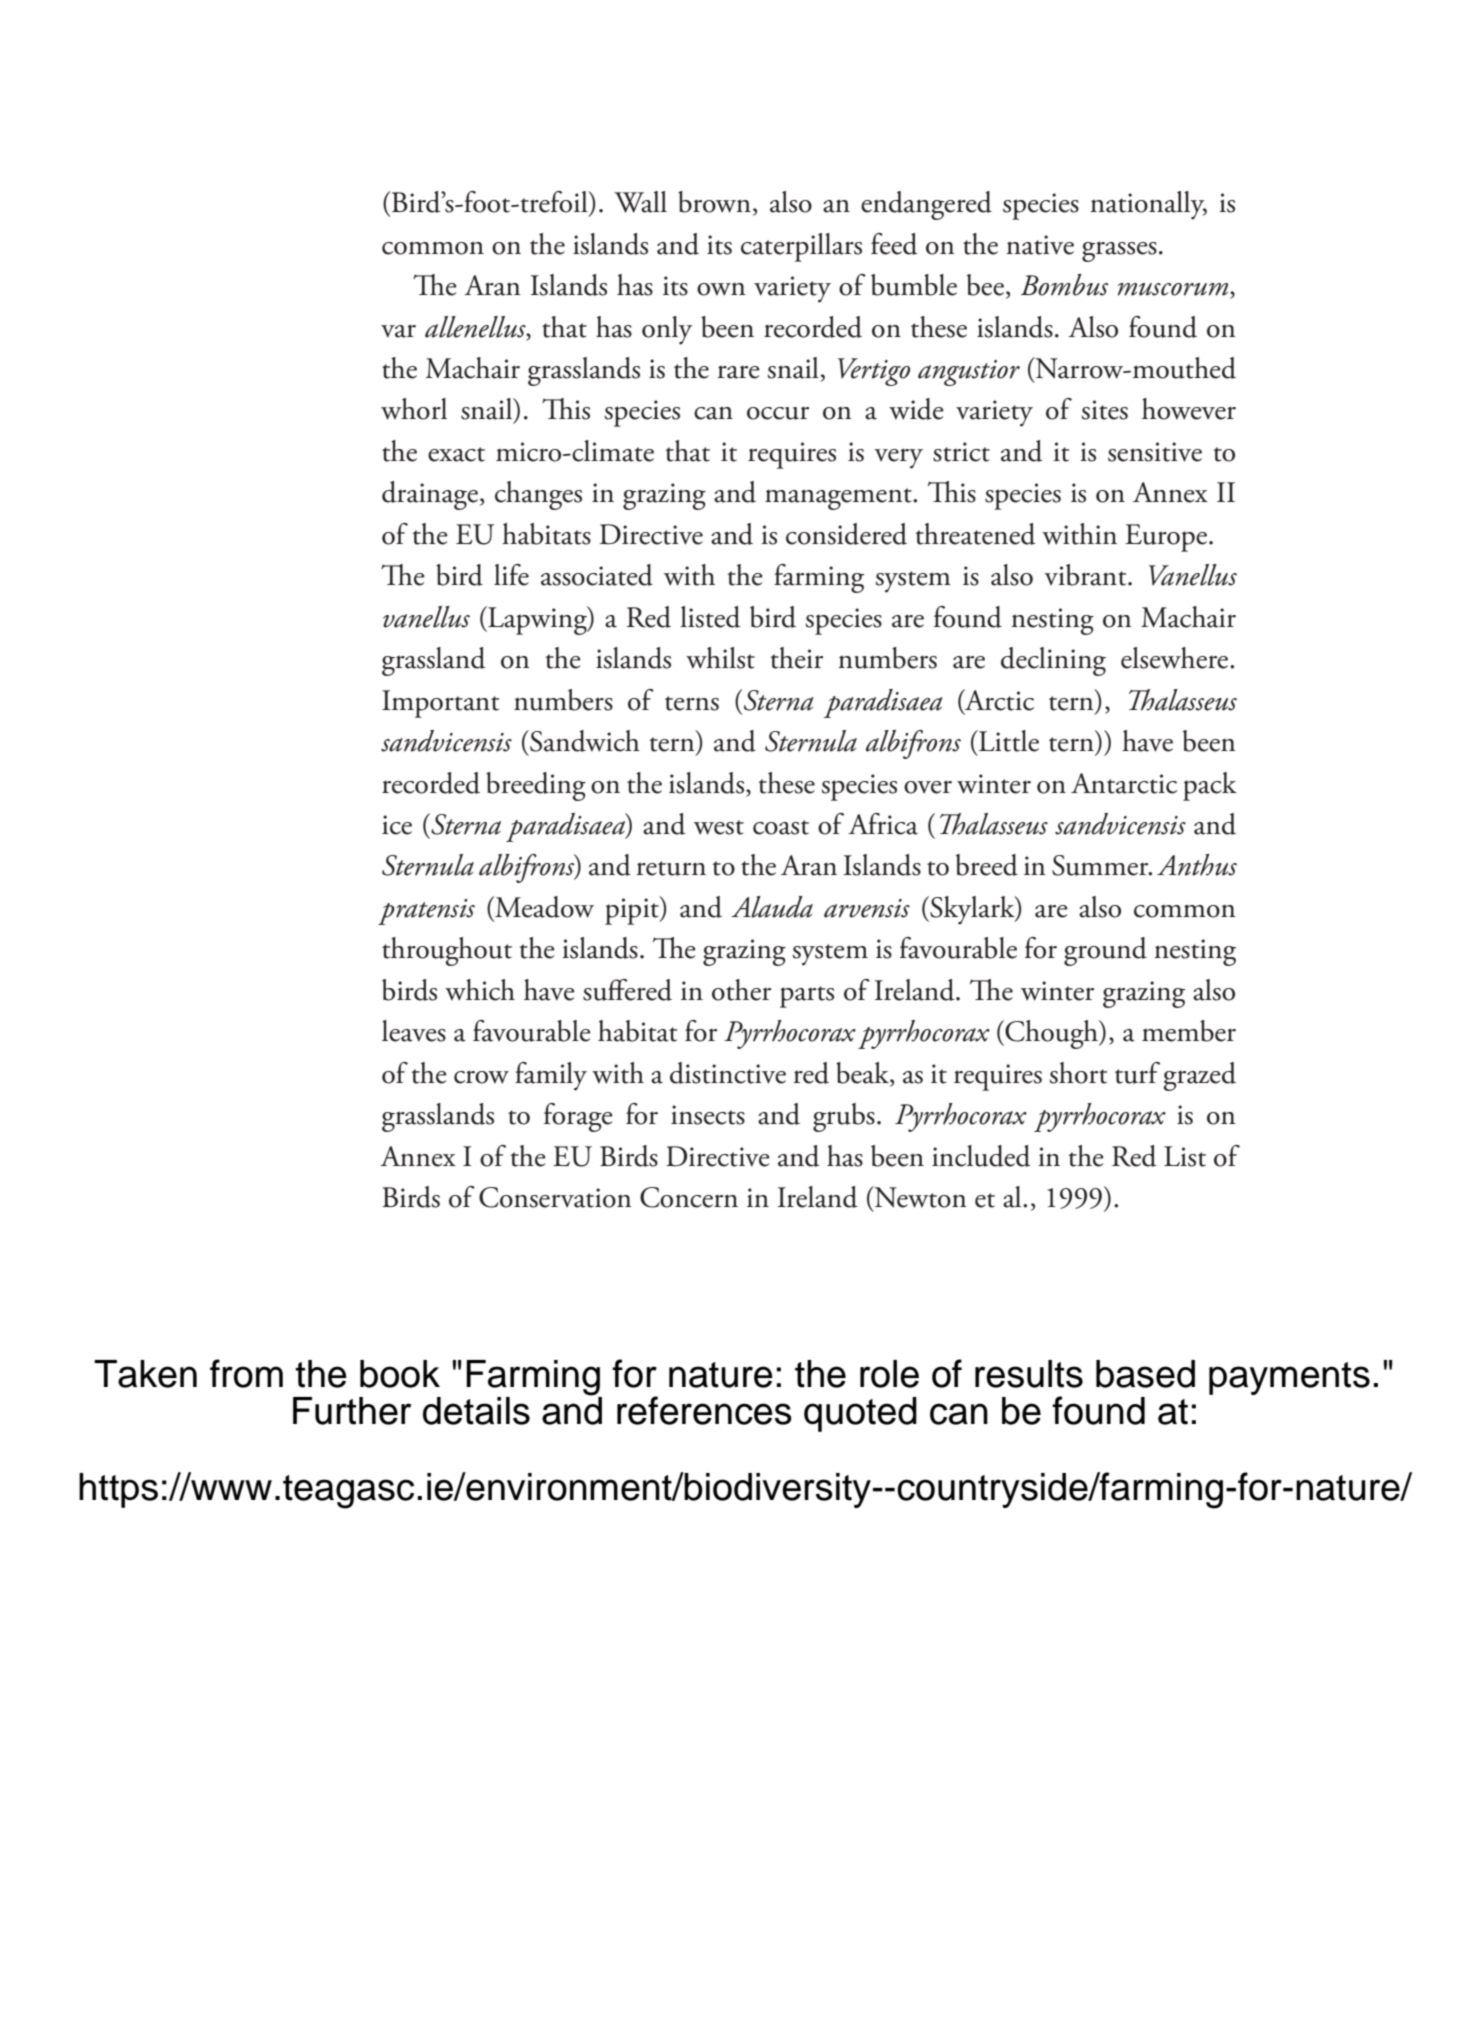  I want to click on drainage, so click(430, 495).
